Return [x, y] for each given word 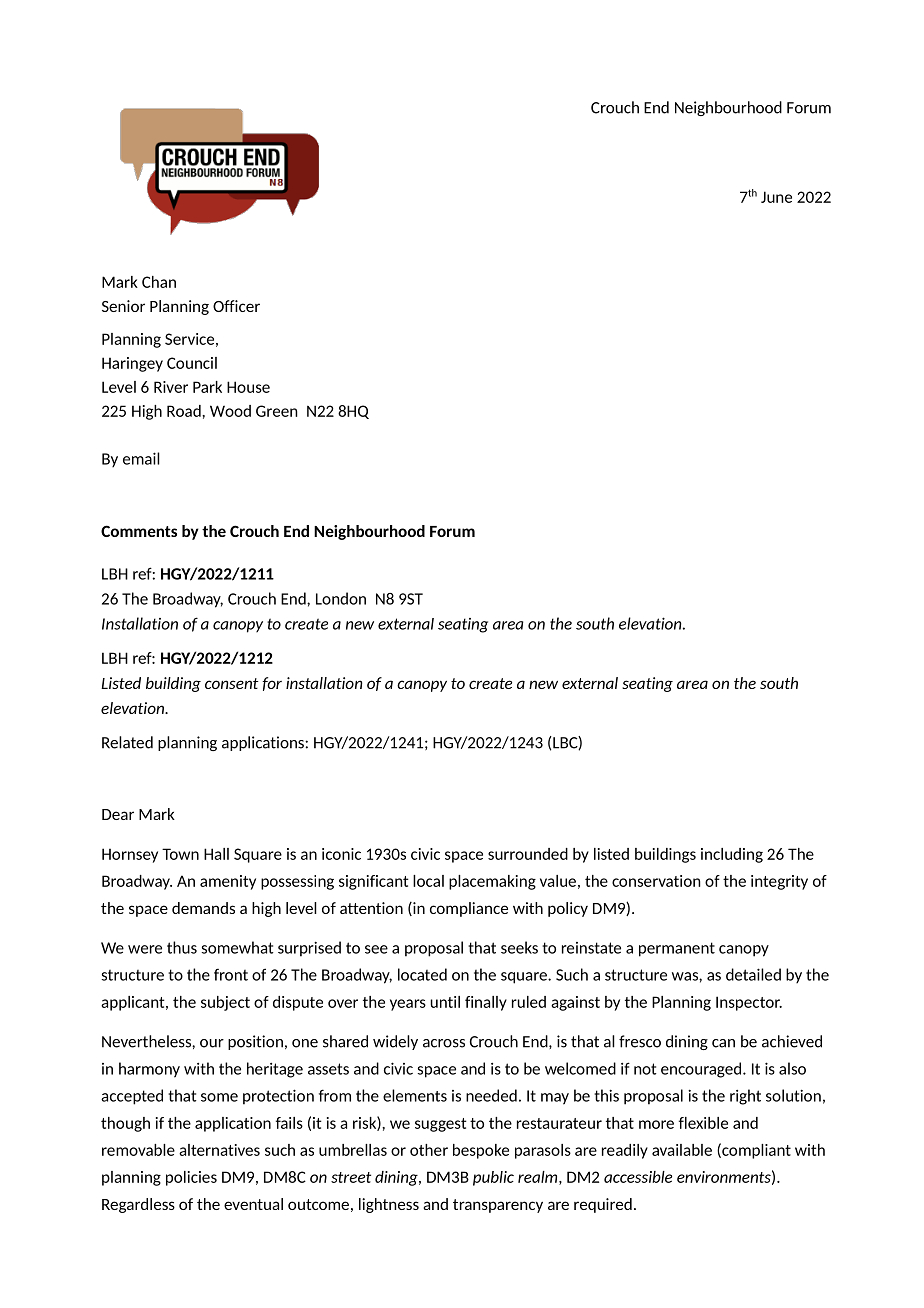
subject [225, 1003]
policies [191, 1178]
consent [232, 683]
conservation [656, 881]
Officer [236, 306]
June [776, 197]
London [341, 598]
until [445, 1002]
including [732, 855]
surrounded [528, 854]
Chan [159, 282]
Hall [216, 854]
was [686, 976]
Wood [230, 411]
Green [277, 411]
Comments [139, 531]
